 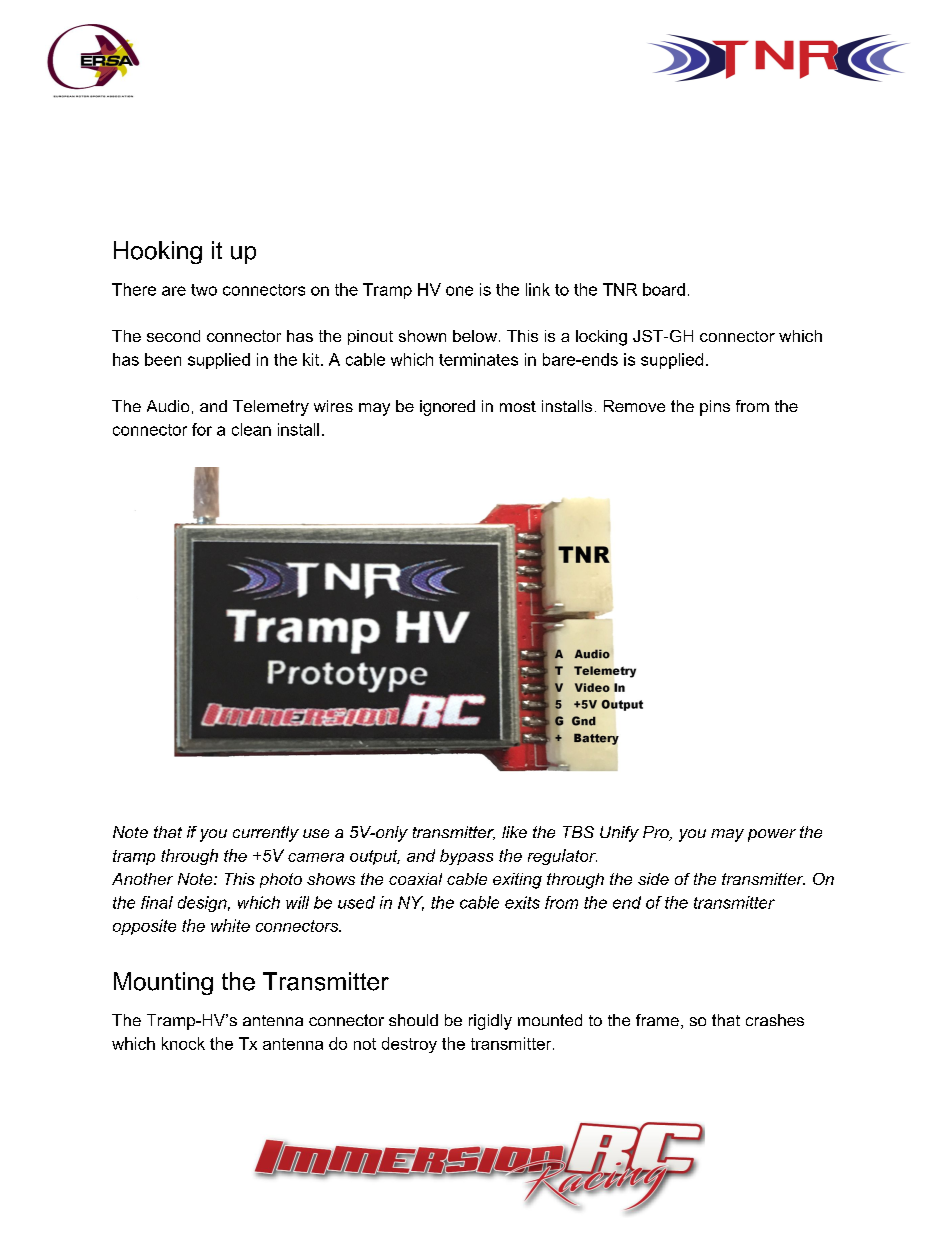 What do you see at coordinates (657, 833) in the document?
I see `Pro` at bounding box center [657, 833].
